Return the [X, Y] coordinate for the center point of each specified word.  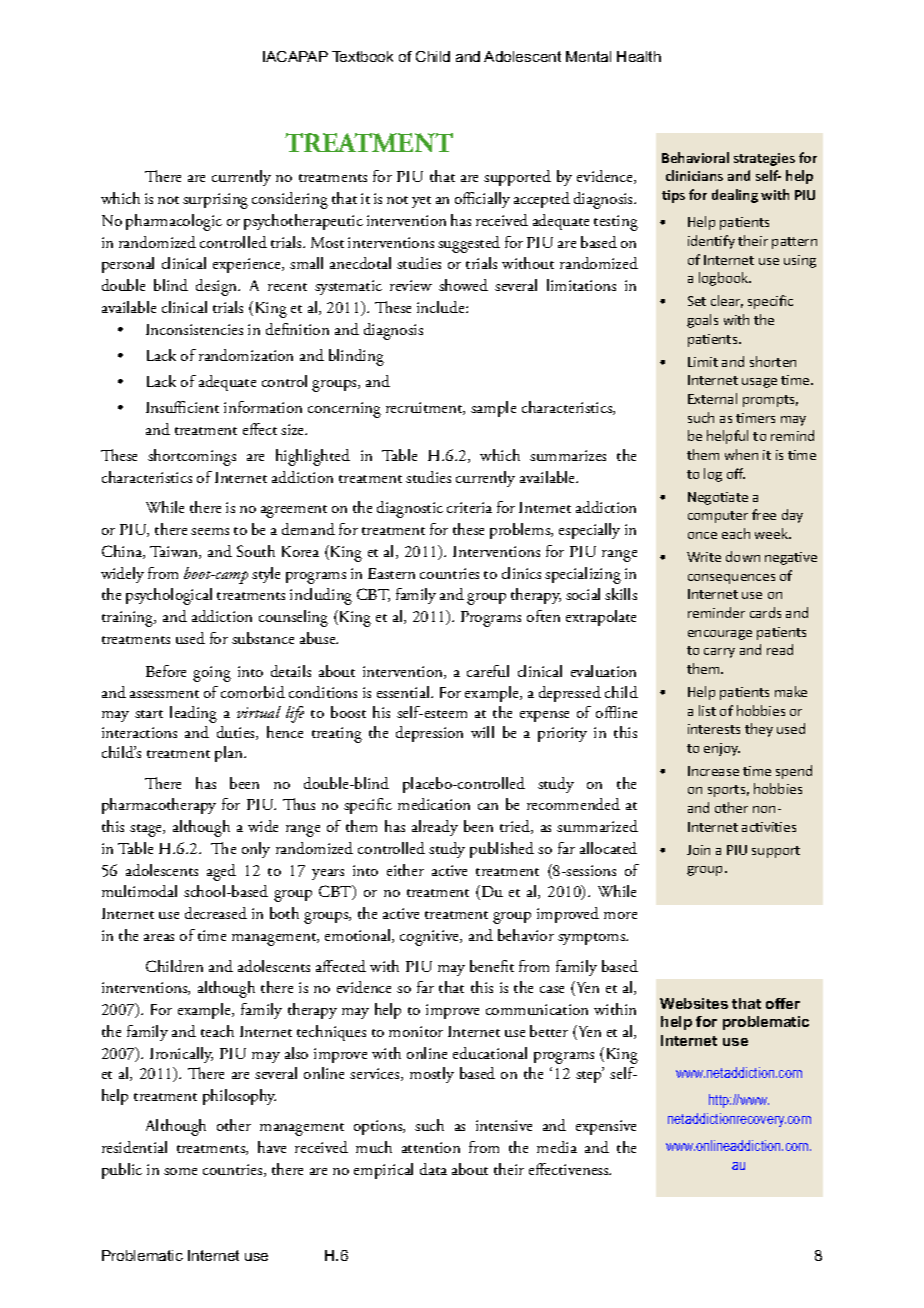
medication [434, 804]
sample [493, 409]
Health [639, 56]
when [741, 454]
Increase [713, 771]
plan [230, 754]
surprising [215, 201]
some [180, 1171]
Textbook [362, 56]
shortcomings [192, 457]
